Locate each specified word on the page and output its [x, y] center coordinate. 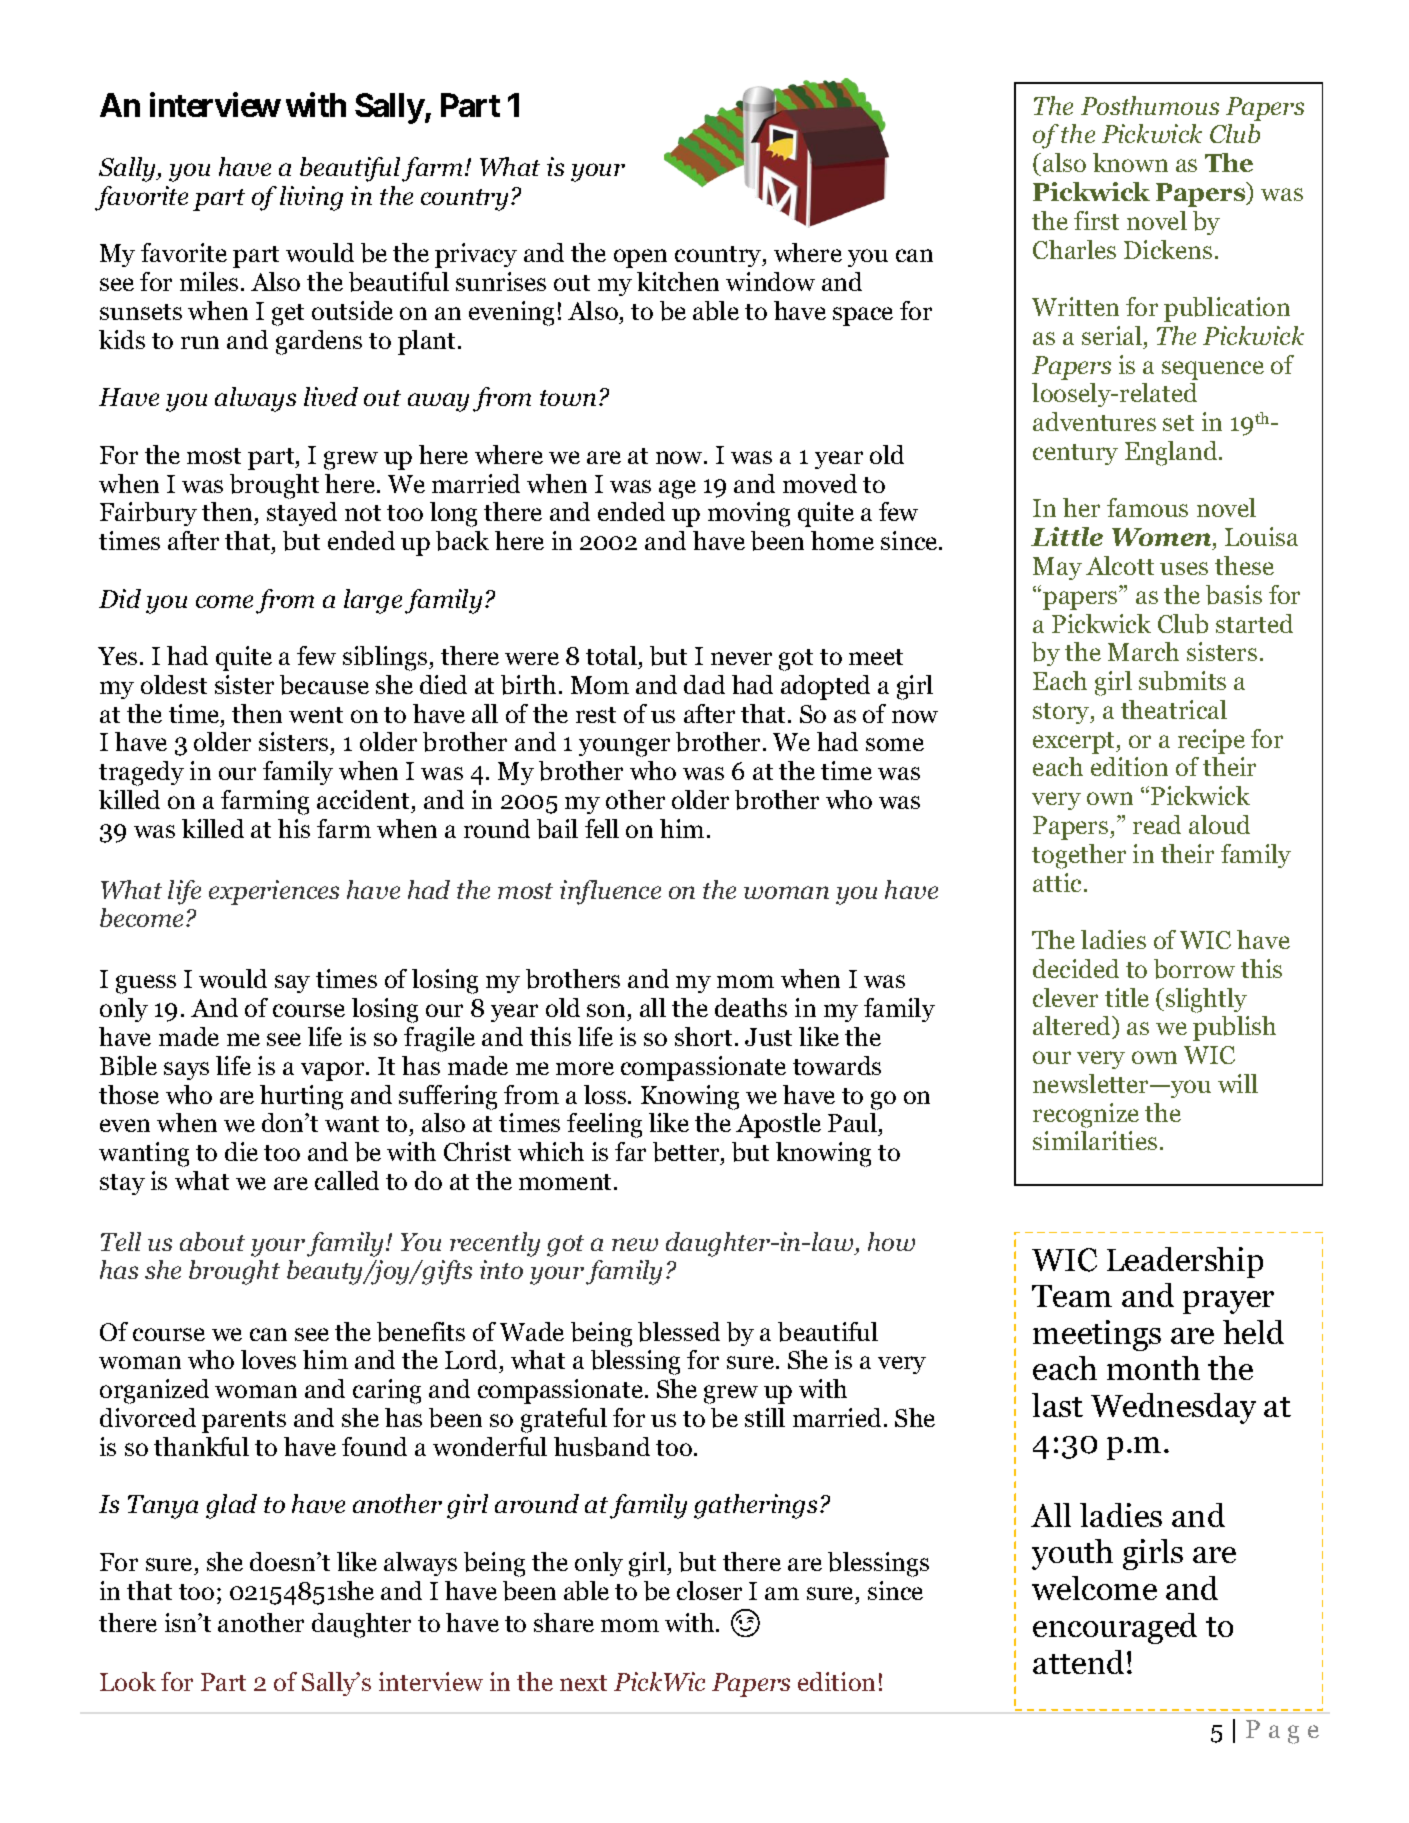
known [1130, 162]
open [640, 258]
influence [610, 892]
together [1079, 856]
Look [128, 1681]
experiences [274, 892]
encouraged [1115, 1628]
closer [709, 1590]
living [311, 198]
